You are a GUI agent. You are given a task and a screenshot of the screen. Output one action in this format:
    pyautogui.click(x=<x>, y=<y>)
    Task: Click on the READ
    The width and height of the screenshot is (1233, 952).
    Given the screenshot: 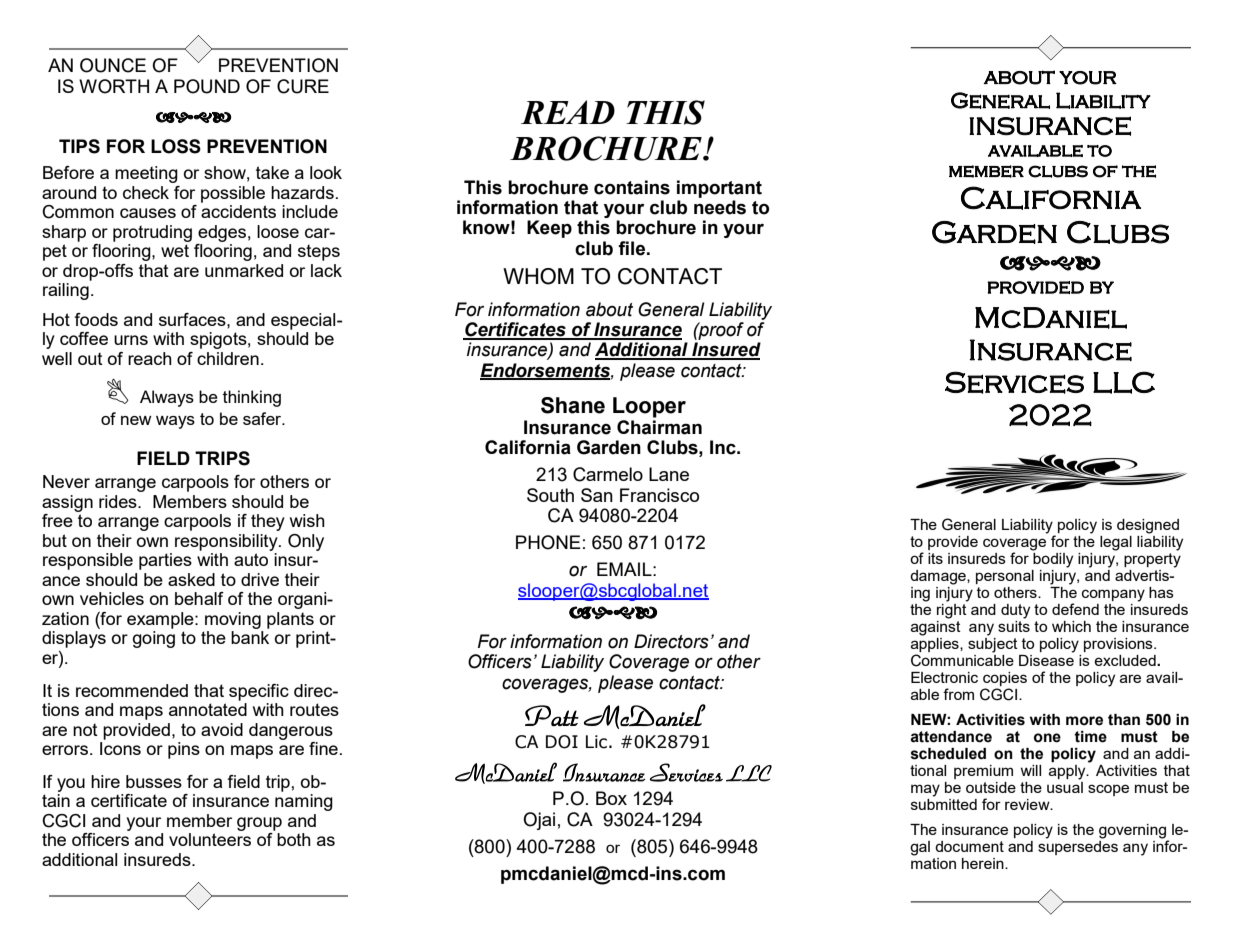 What is the action you would take?
    pyautogui.click(x=568, y=112)
